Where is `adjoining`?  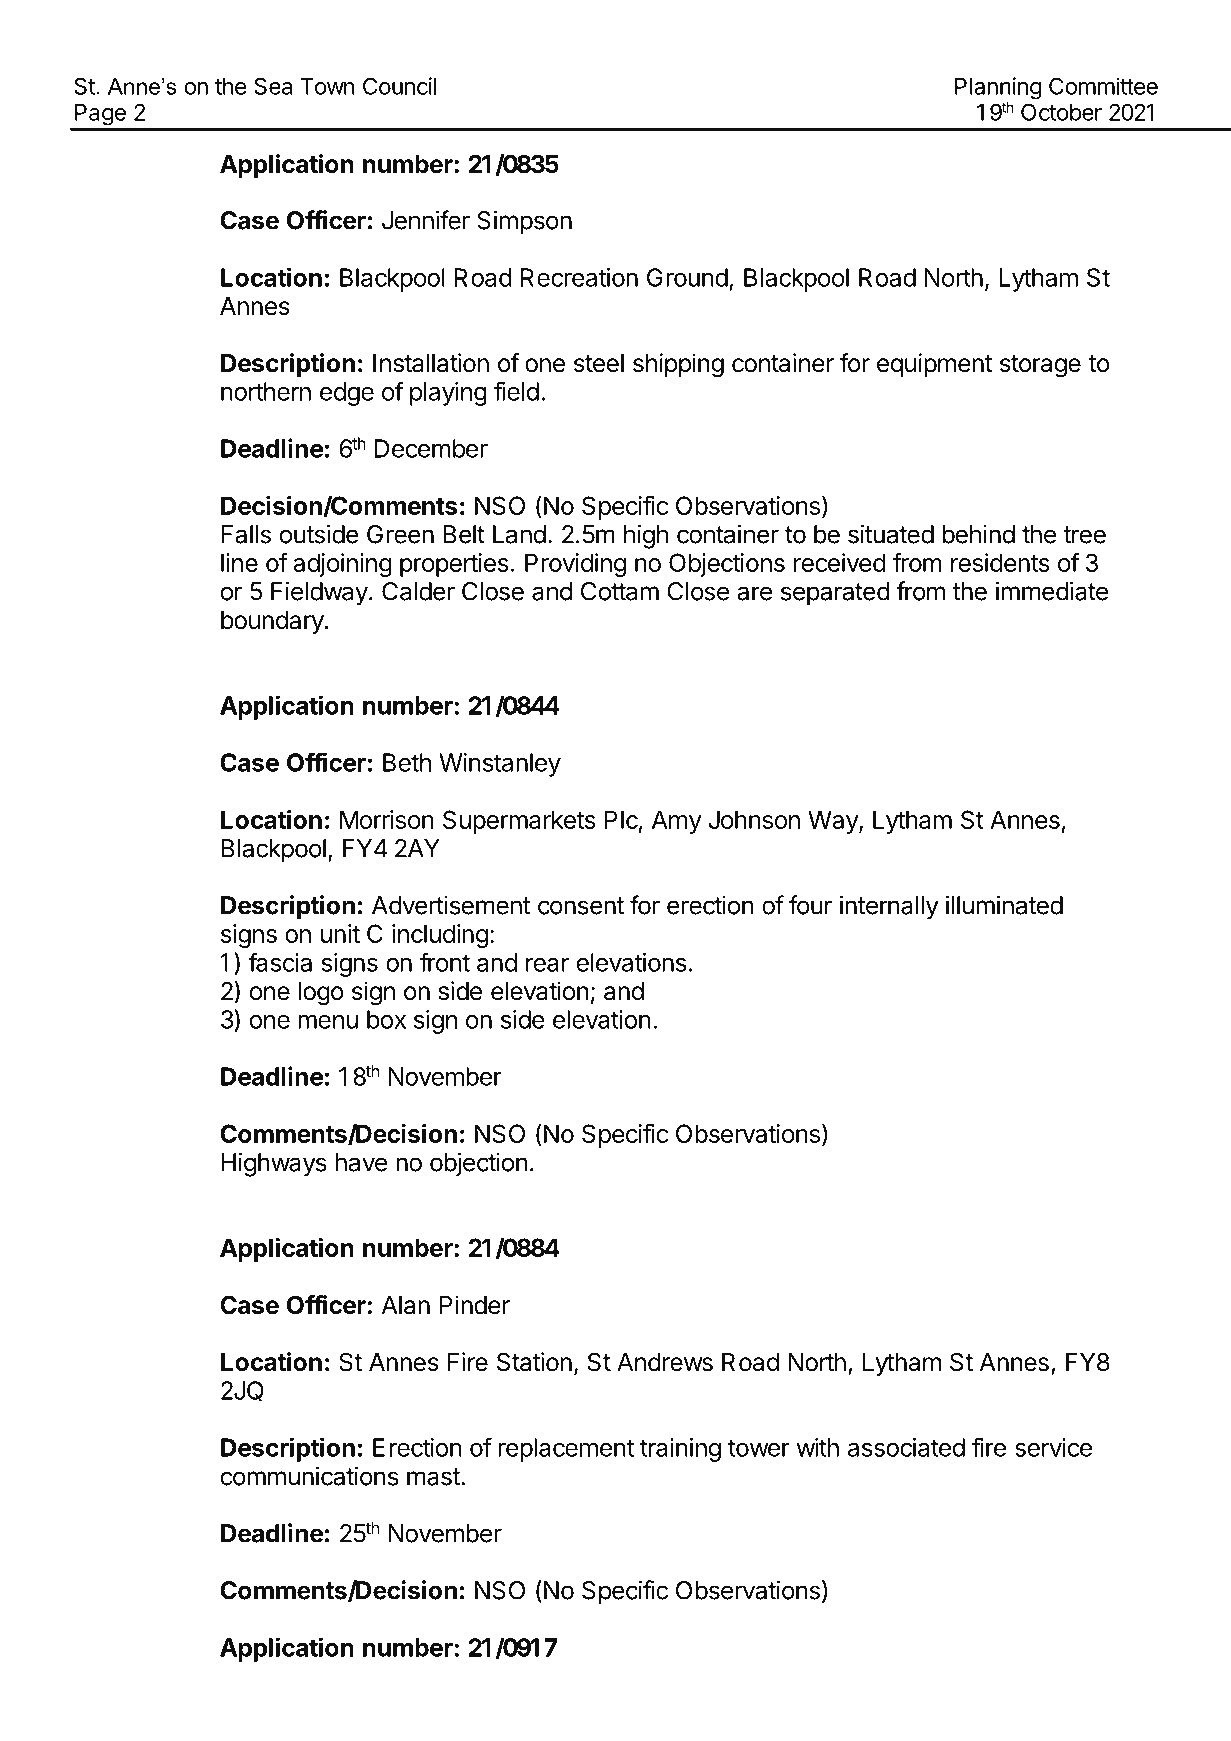 adjoining is located at coordinates (342, 565).
